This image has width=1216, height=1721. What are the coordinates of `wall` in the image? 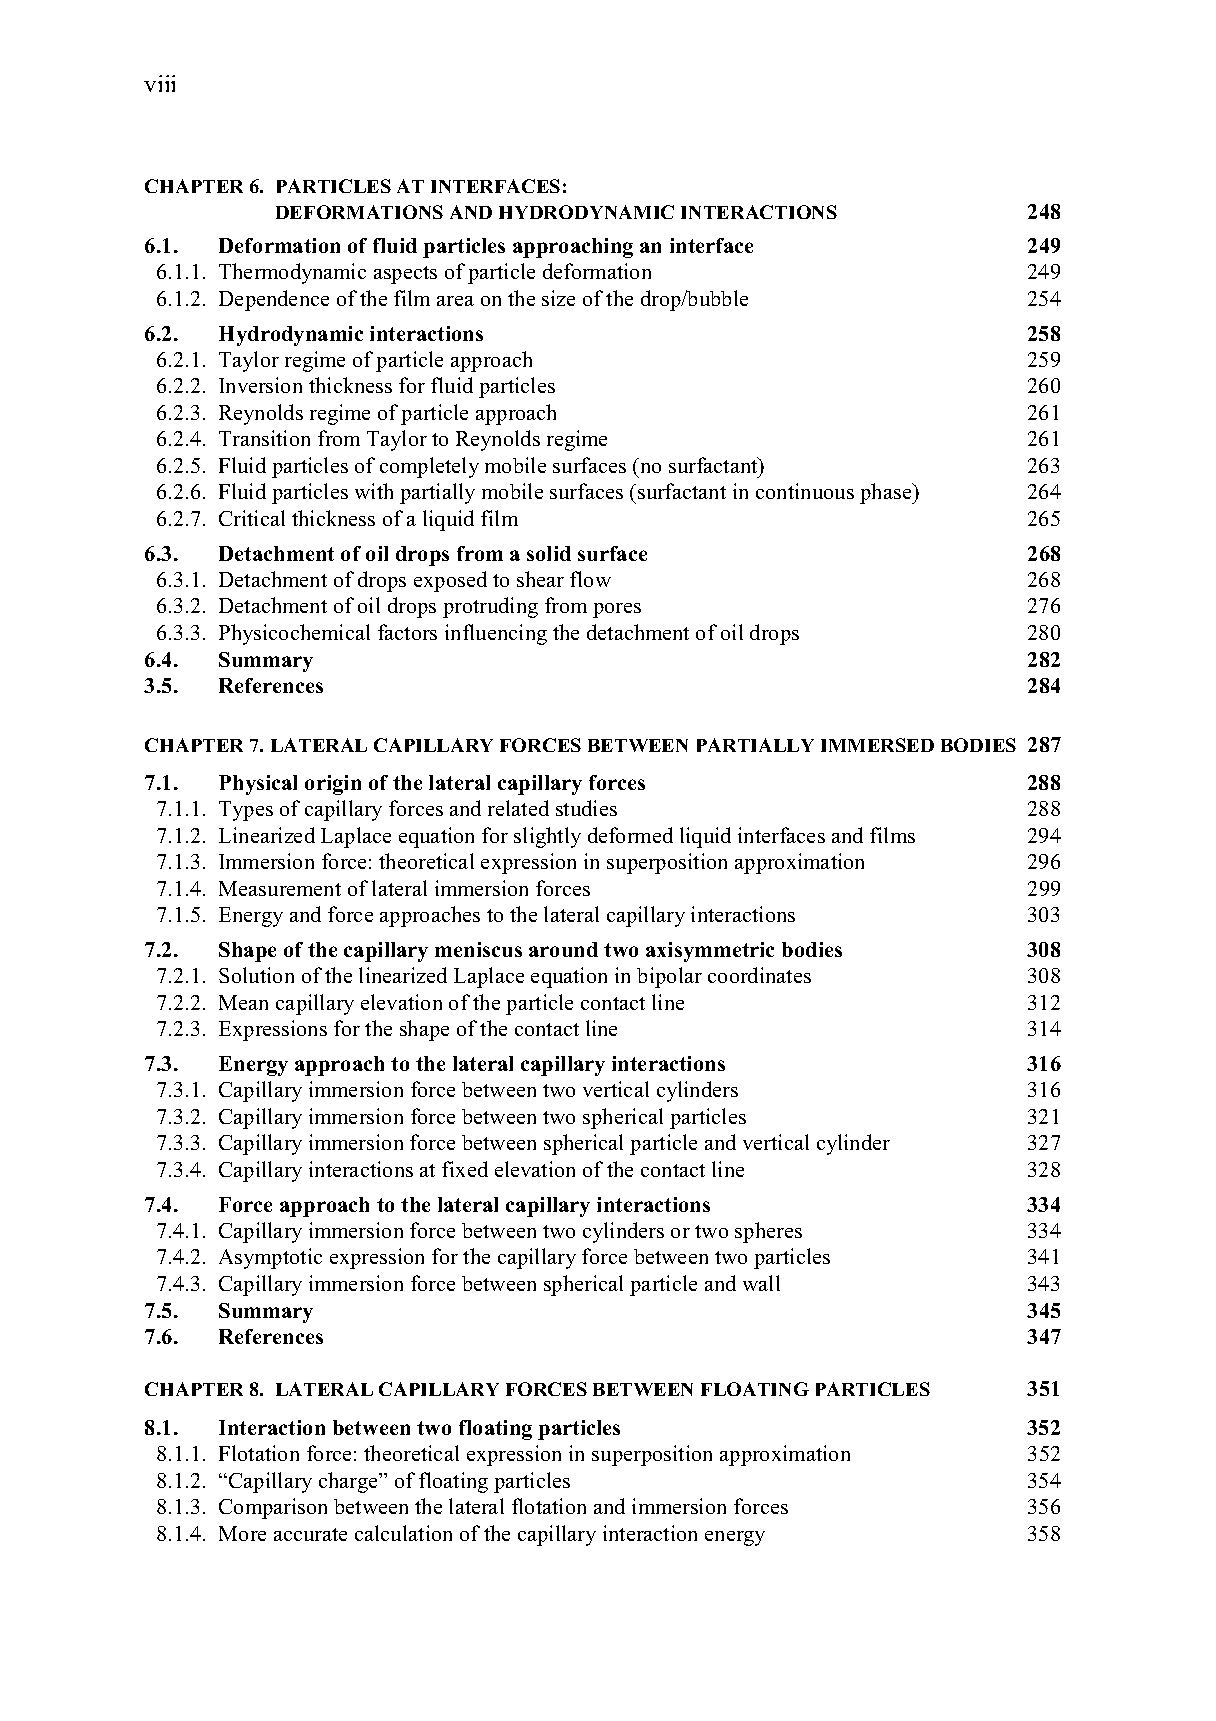 It's located at (761, 1283).
